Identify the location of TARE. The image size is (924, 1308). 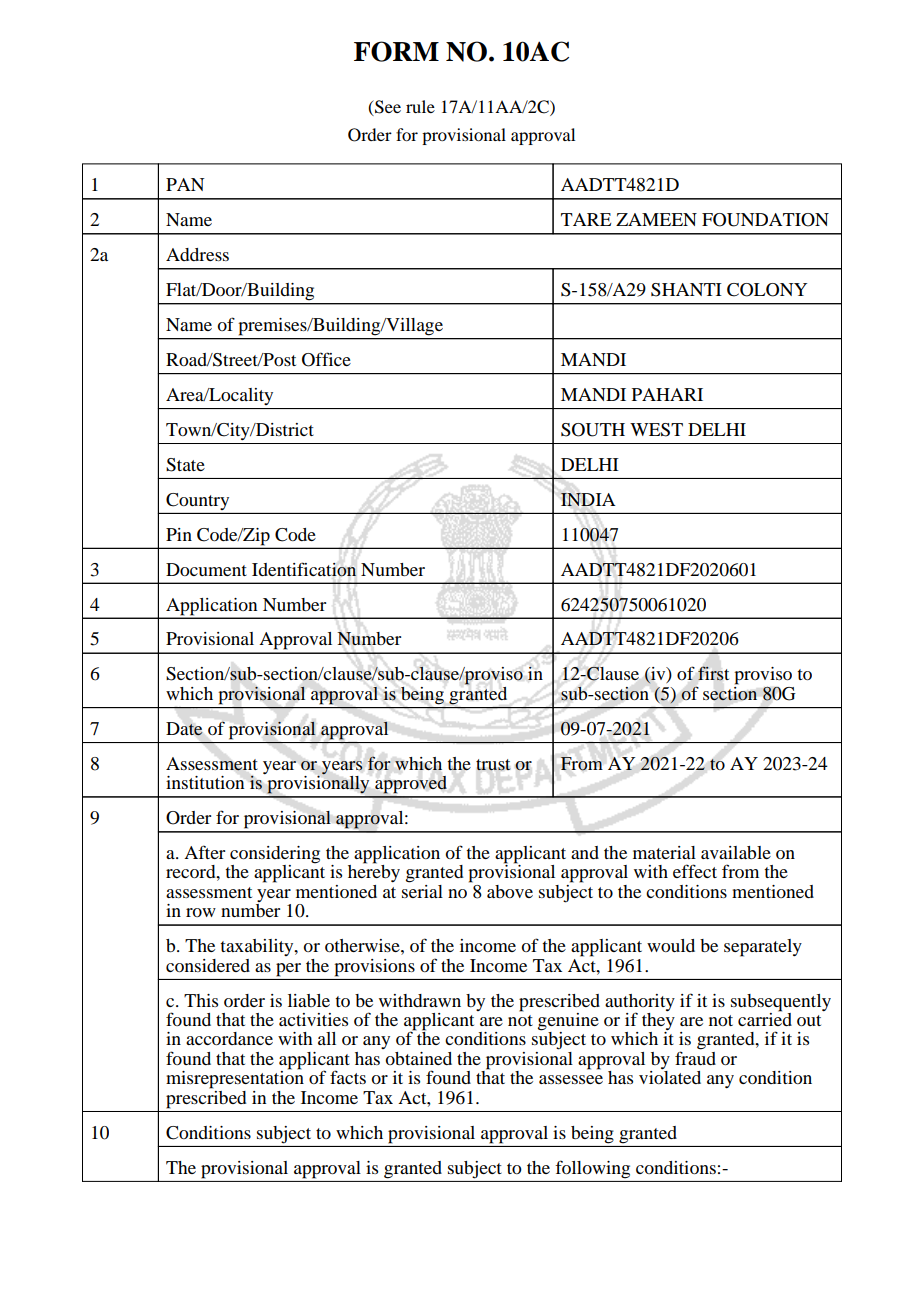
(586, 219).
